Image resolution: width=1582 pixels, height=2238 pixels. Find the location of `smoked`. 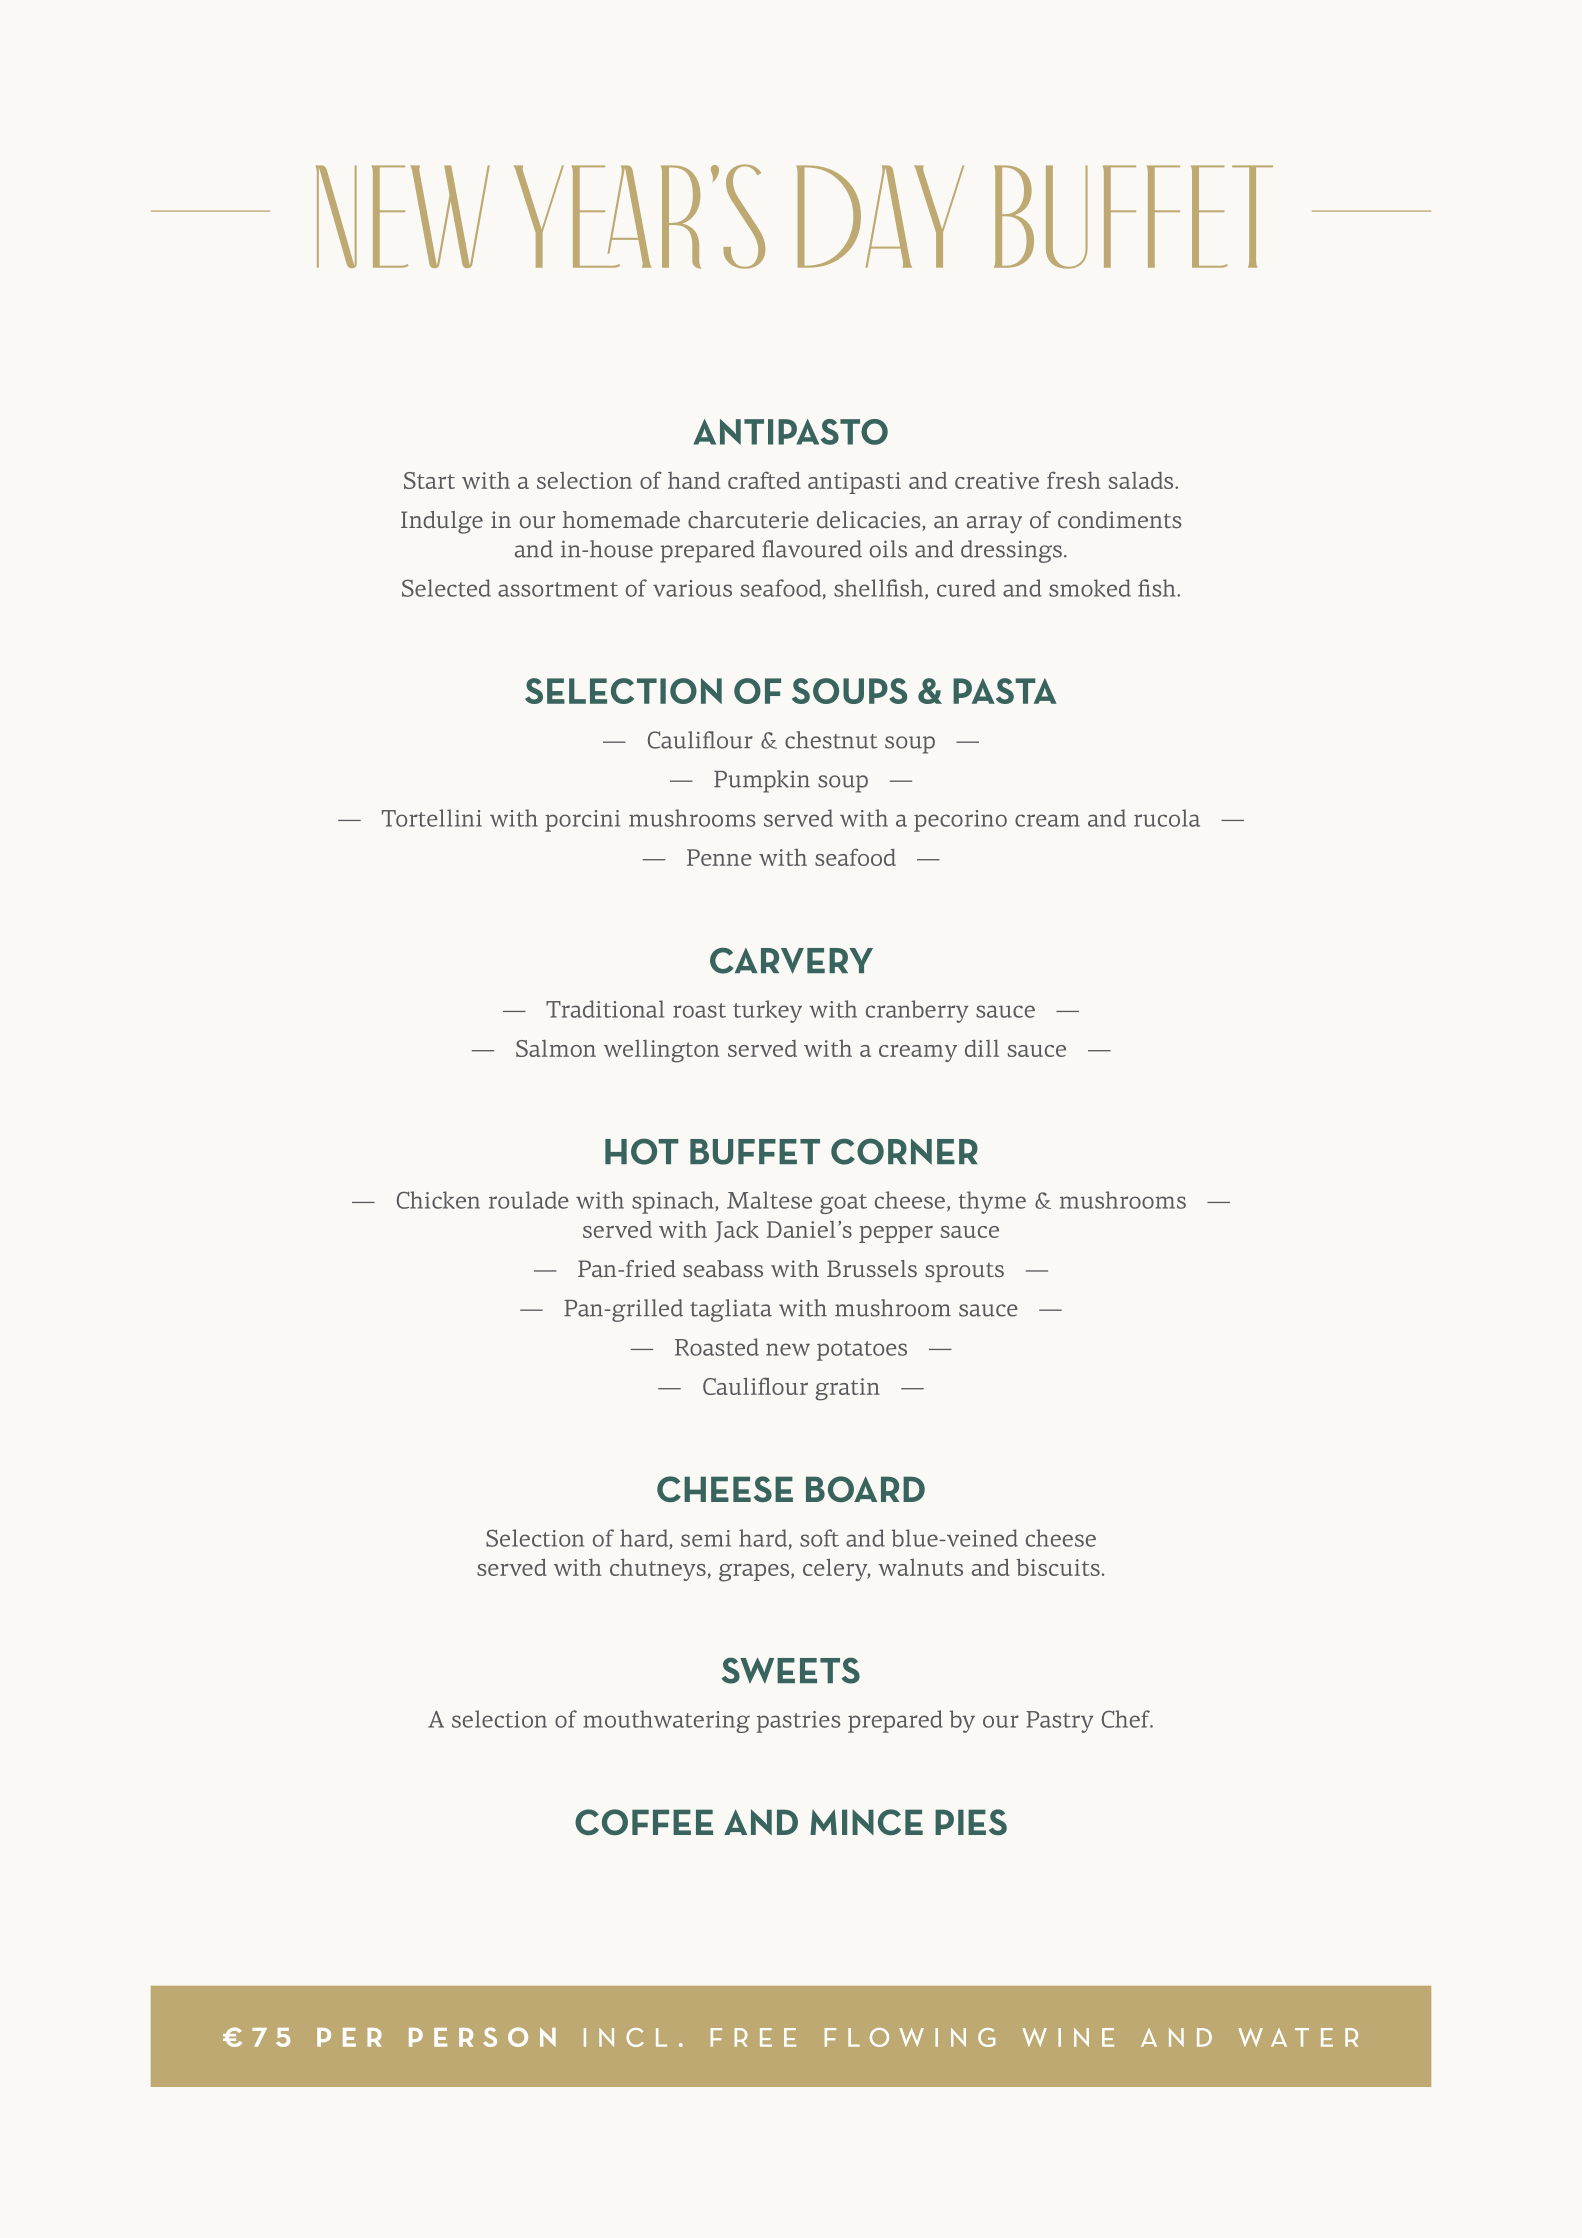

smoked is located at coordinates (1090, 588).
